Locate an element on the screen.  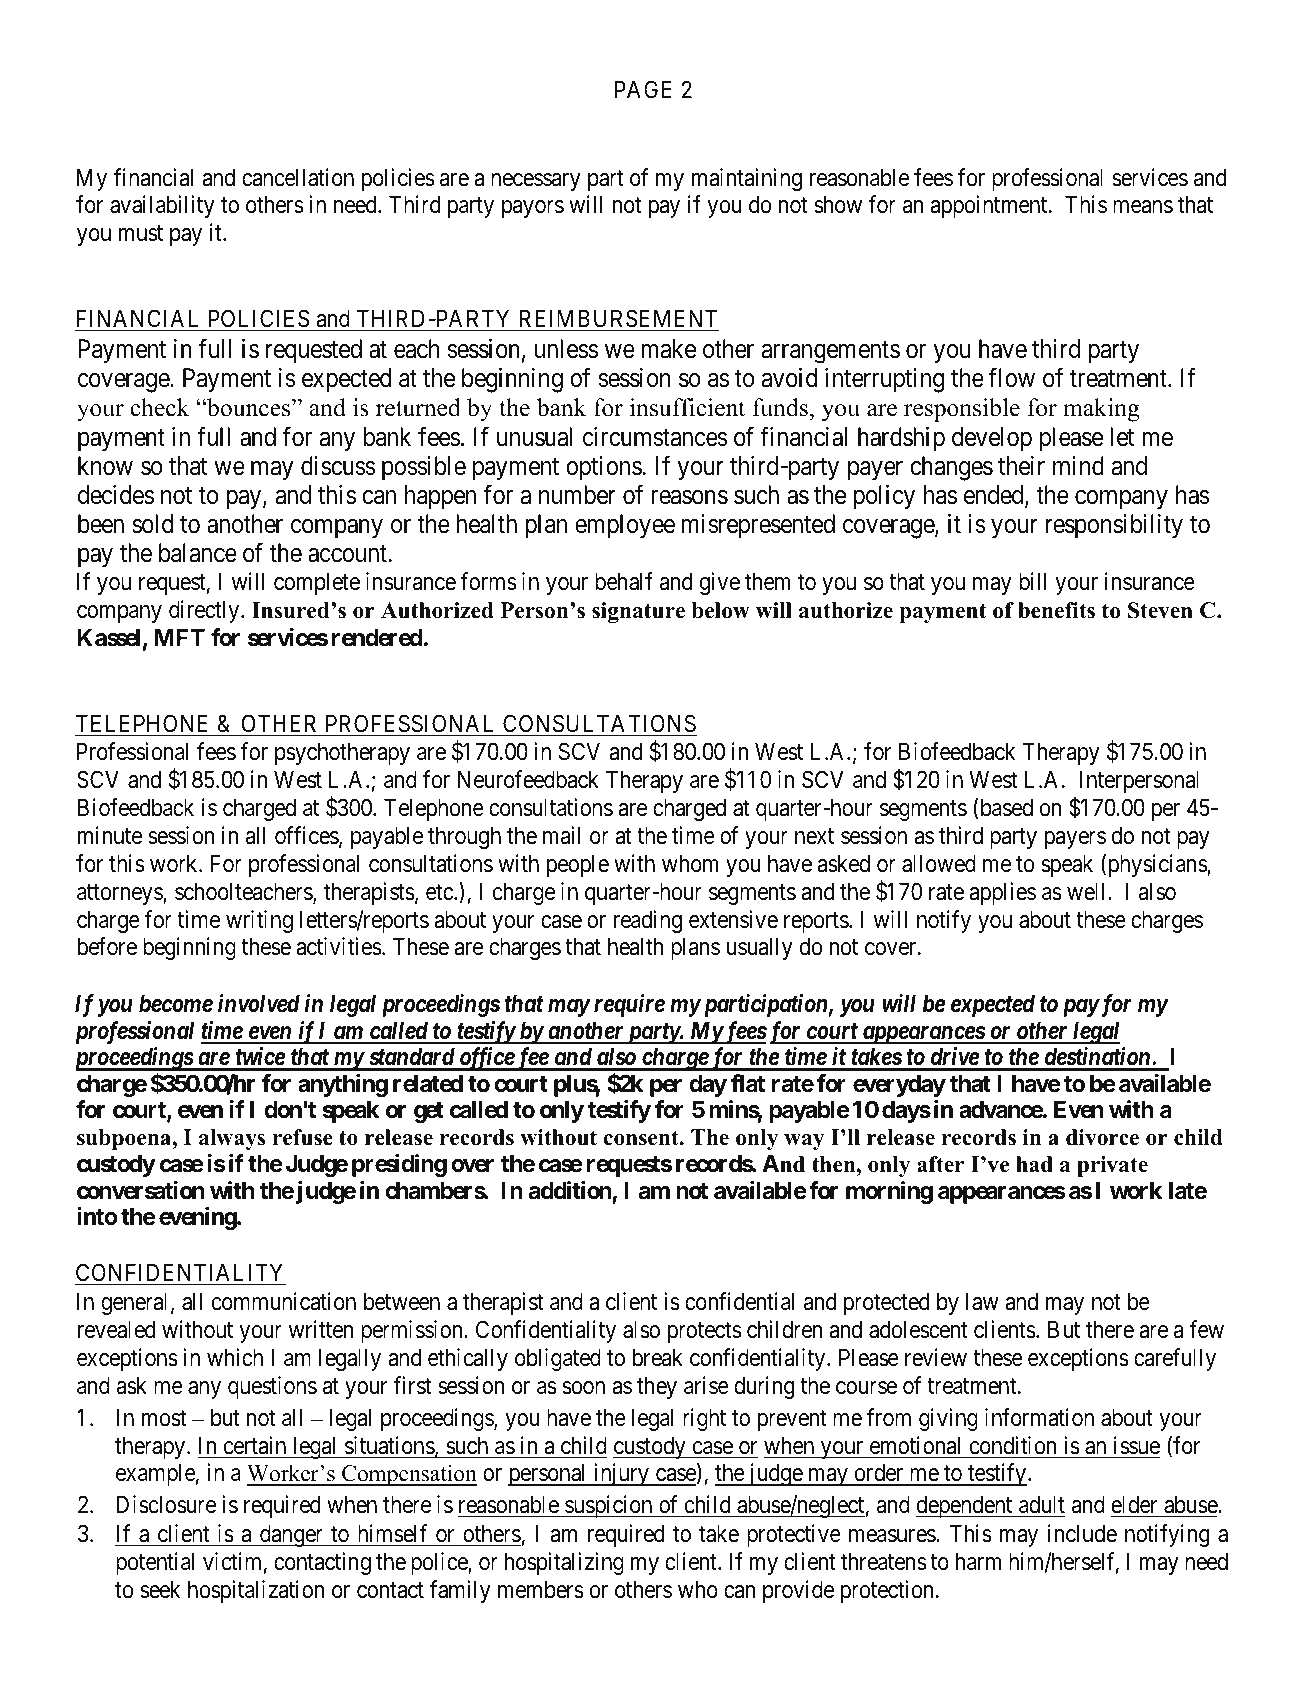
include is located at coordinates (1082, 1533).
